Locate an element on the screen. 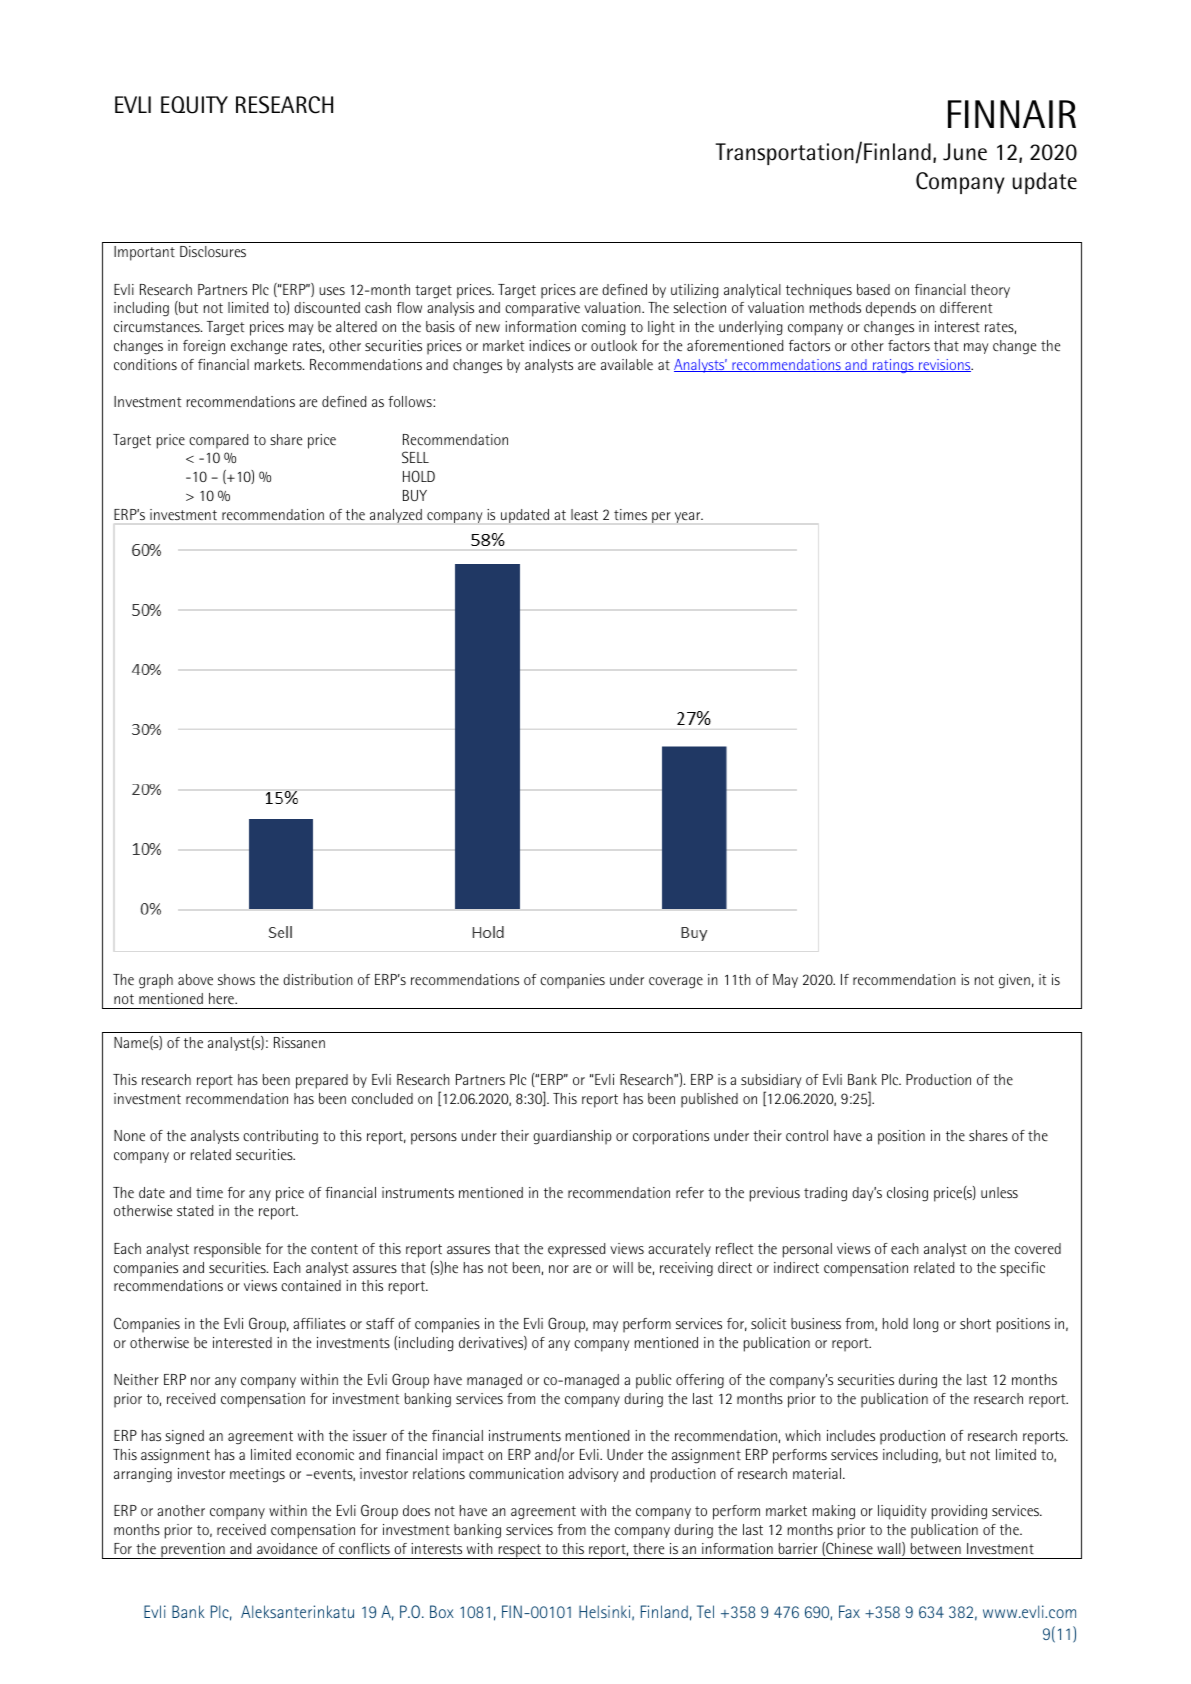 This screenshot has width=1191, height=1684. prevention is located at coordinates (193, 1551).
